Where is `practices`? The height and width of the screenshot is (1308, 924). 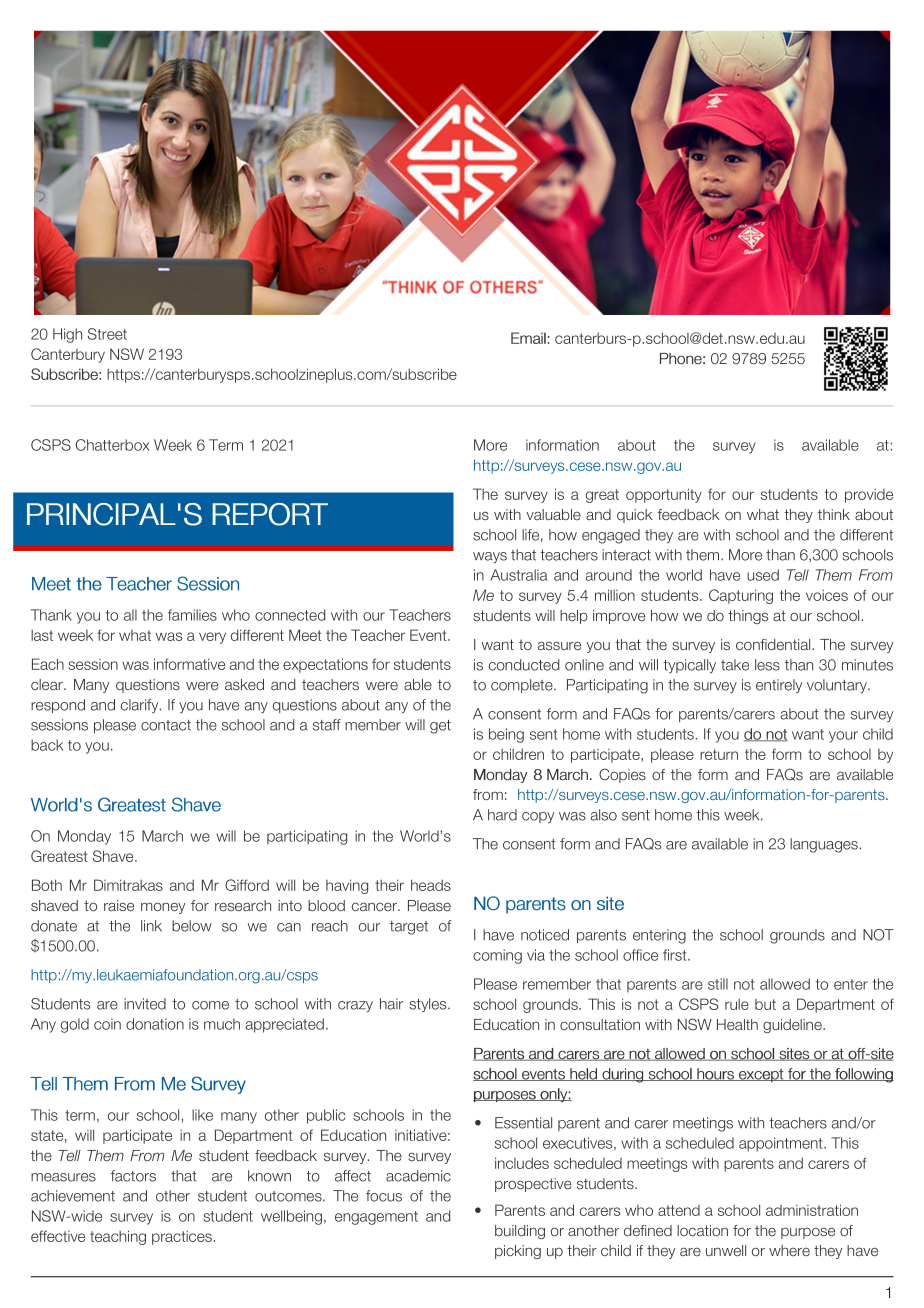 practices is located at coordinates (182, 1238).
